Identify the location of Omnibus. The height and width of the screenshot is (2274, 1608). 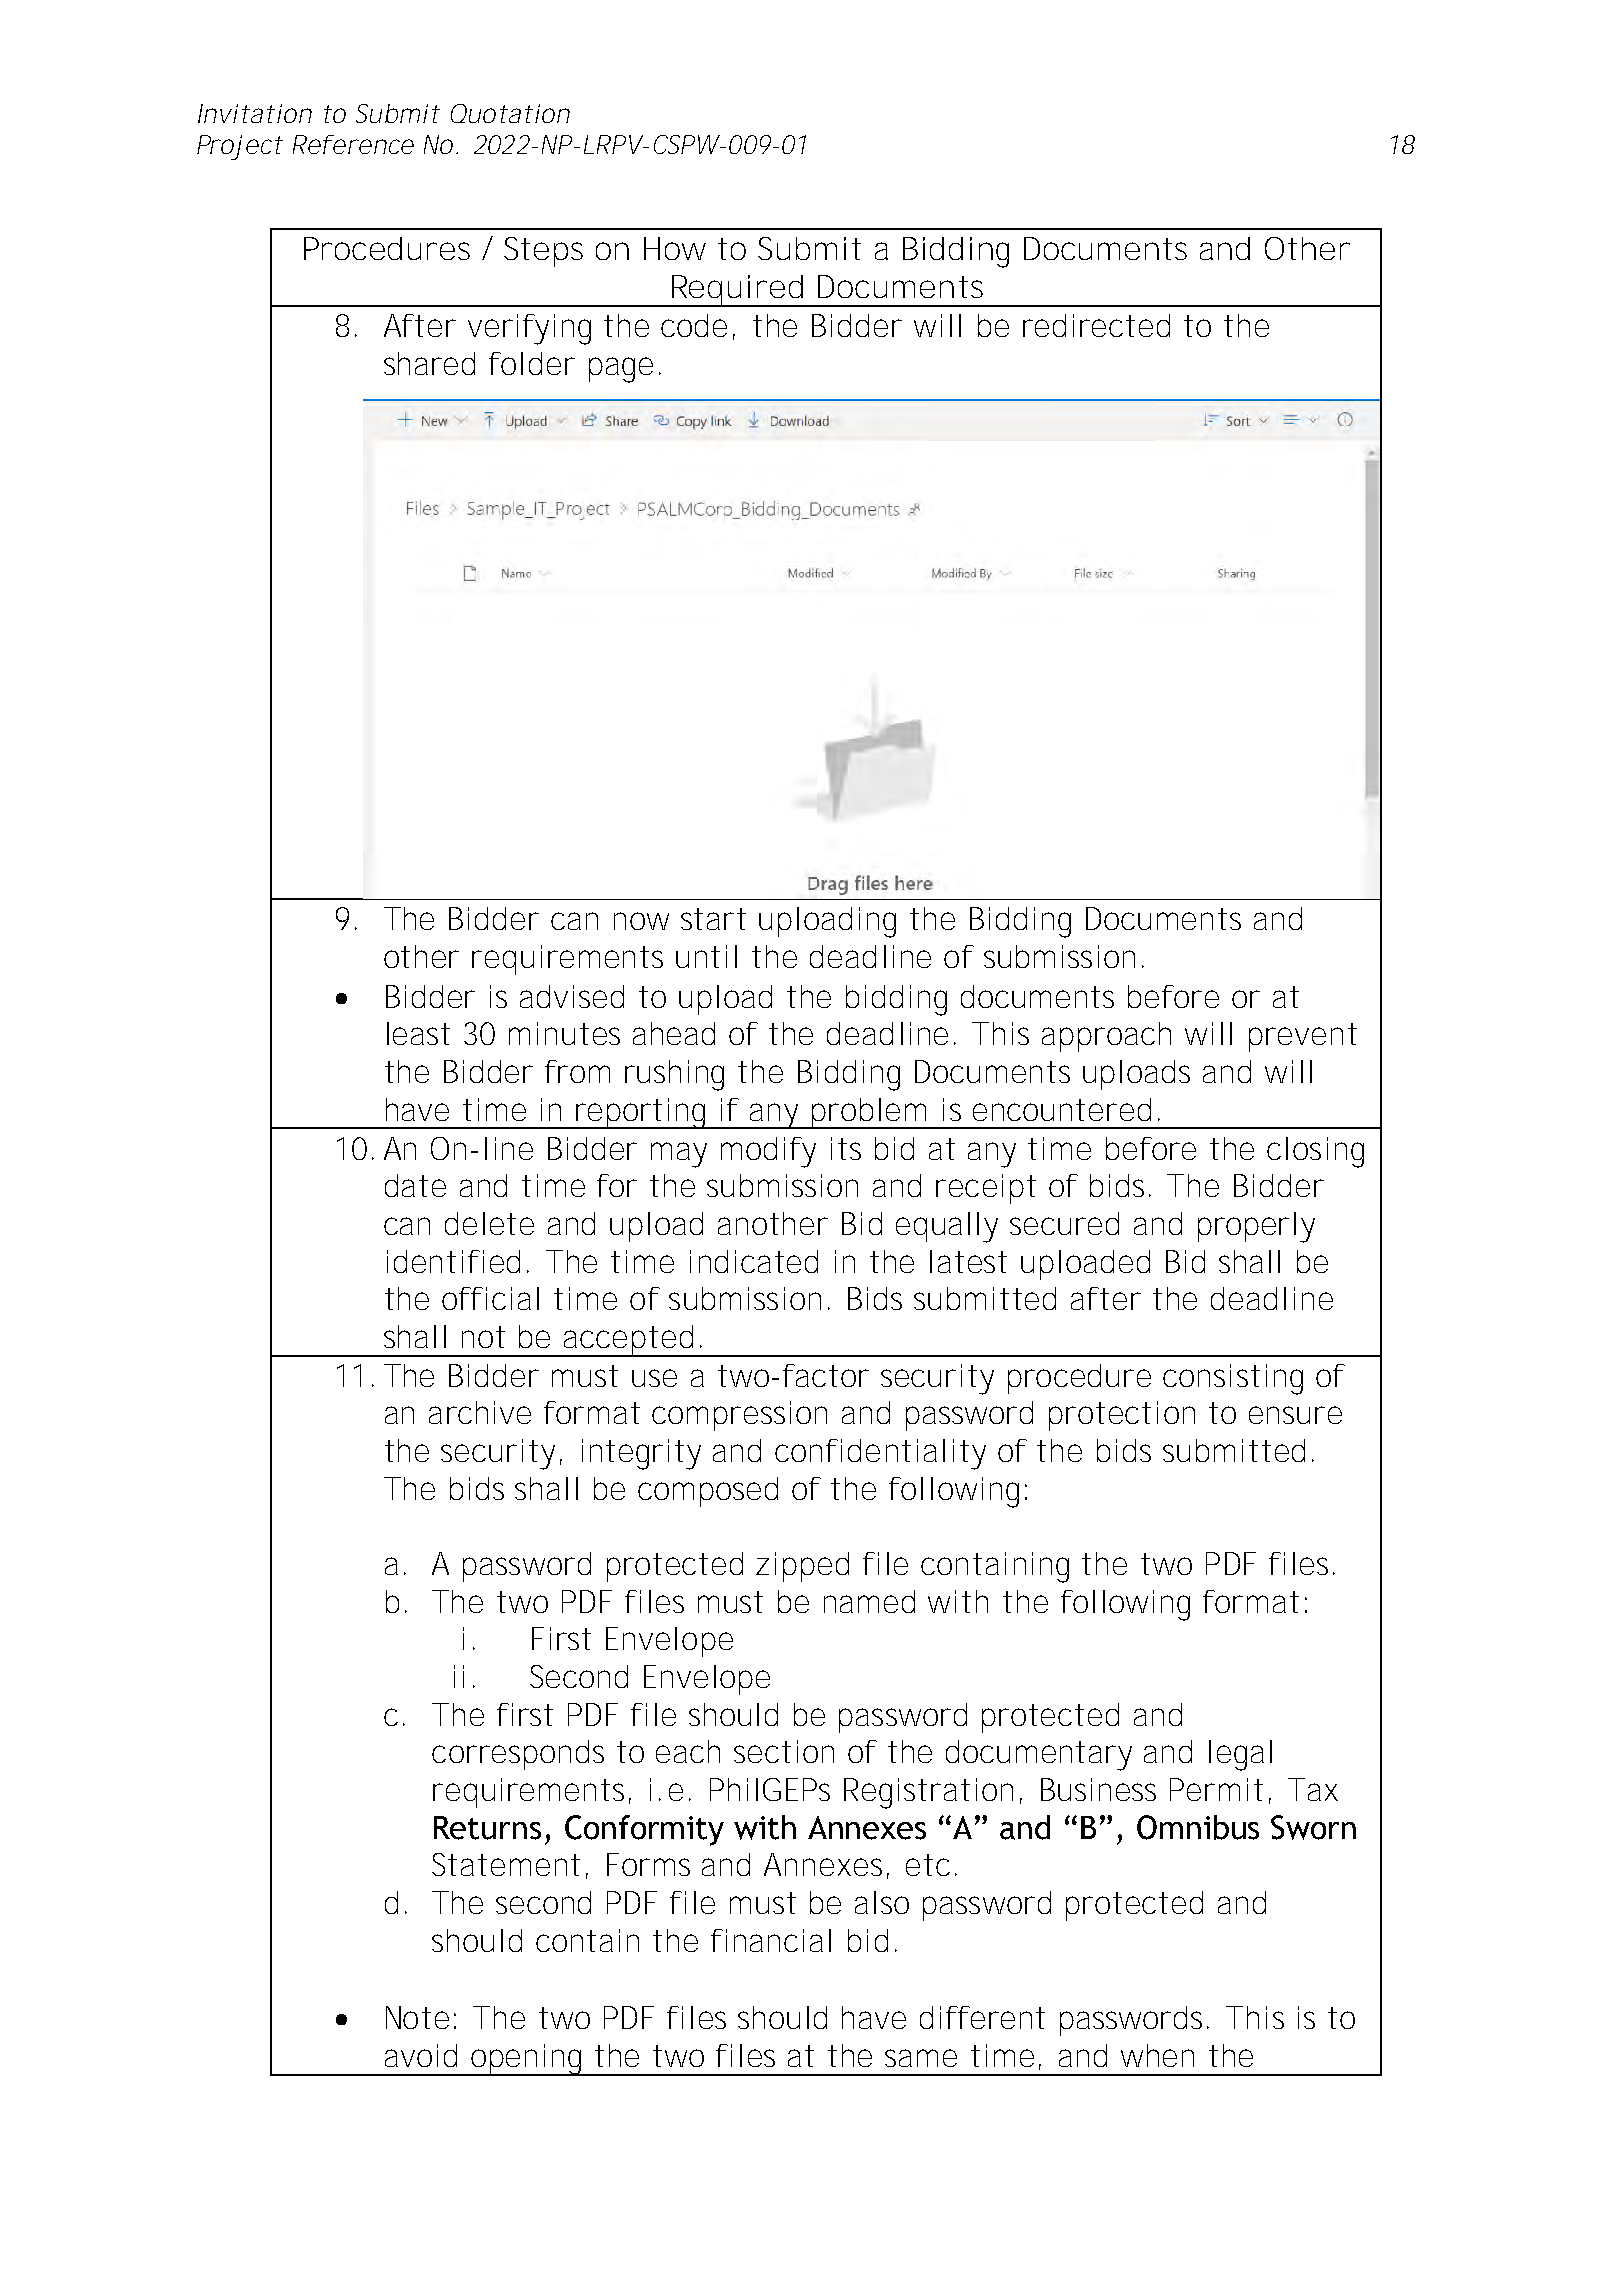
(1198, 1827).
